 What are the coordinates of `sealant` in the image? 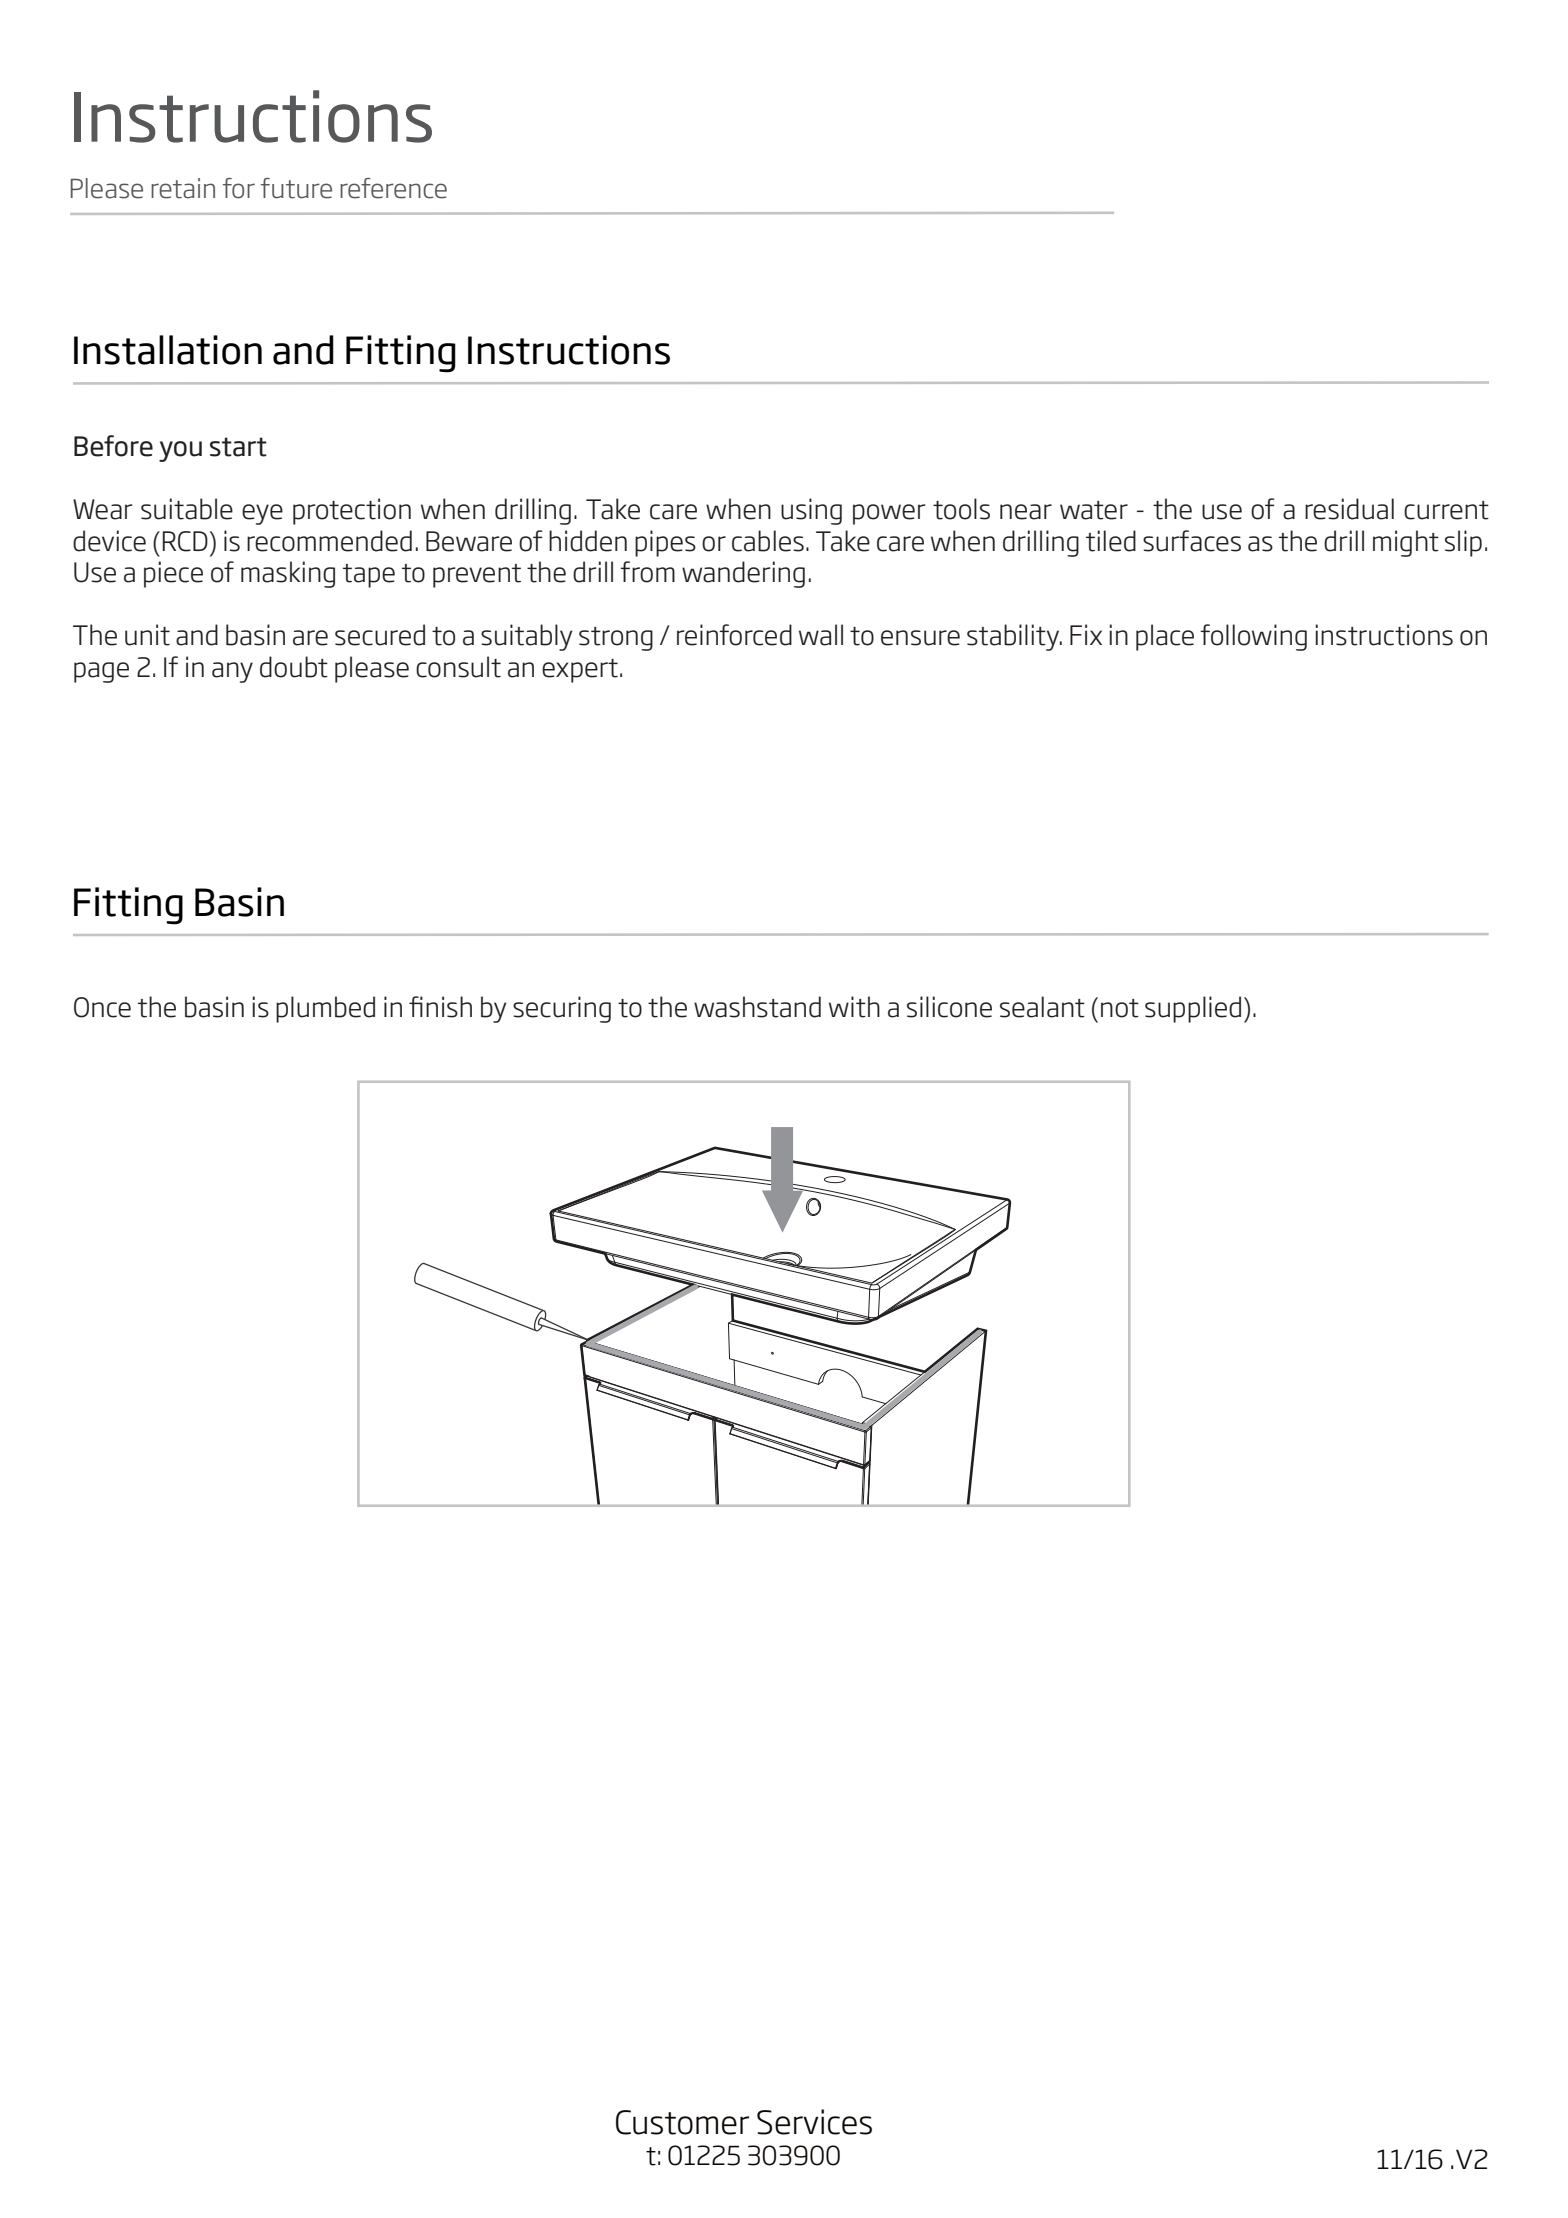 It's located at (1042, 1007).
